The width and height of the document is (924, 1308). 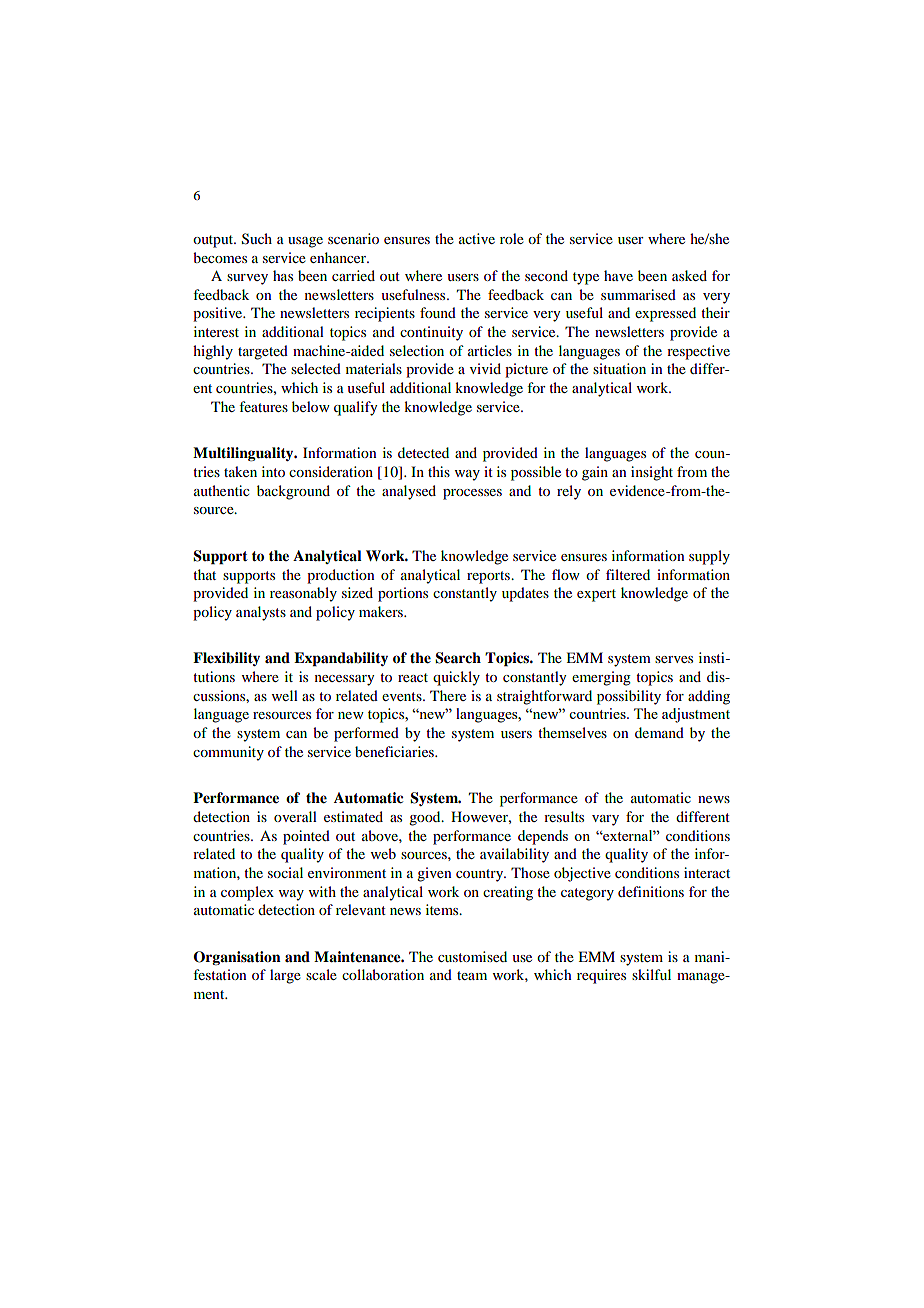 I want to click on asked, so click(x=689, y=275).
